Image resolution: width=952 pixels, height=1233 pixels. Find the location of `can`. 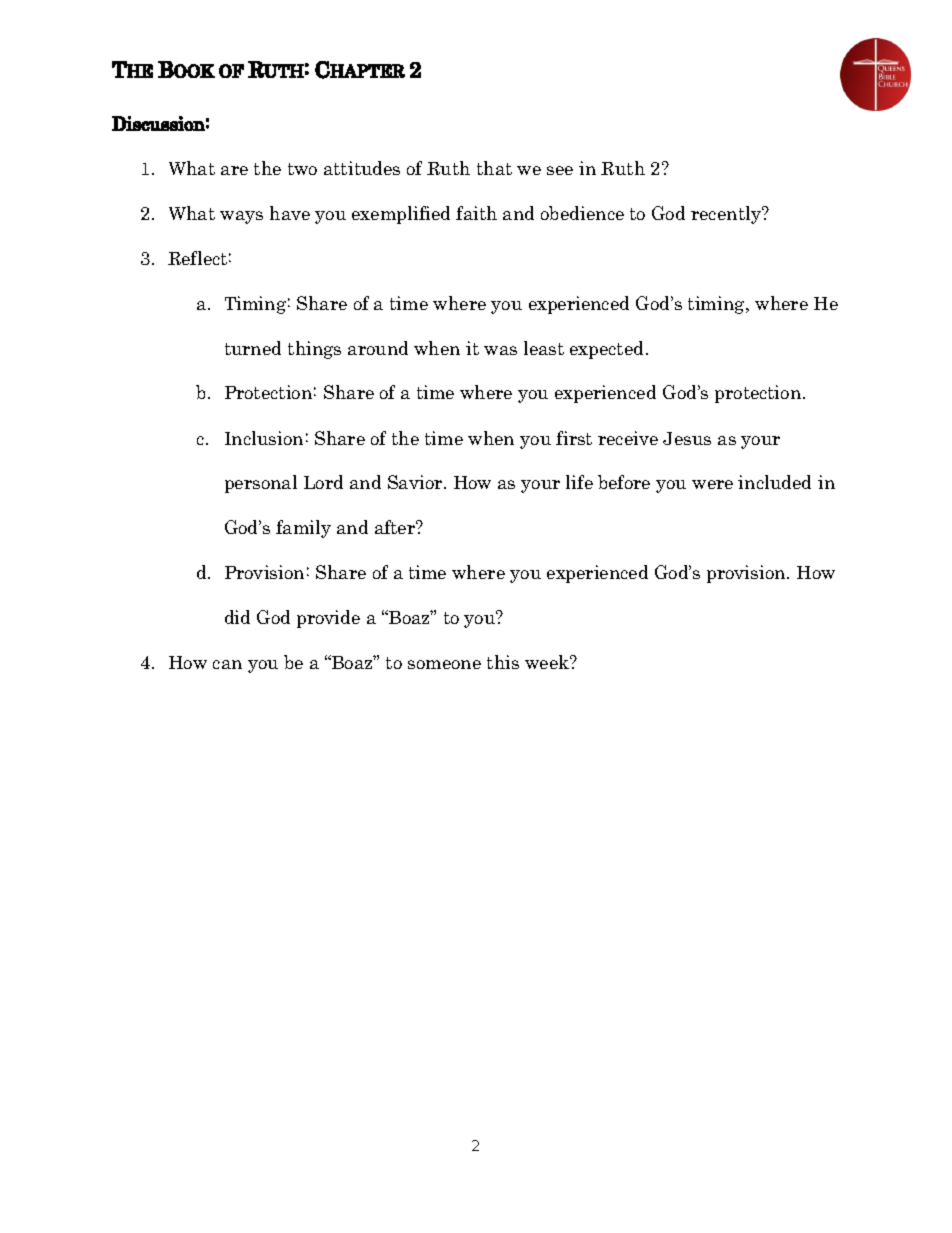

can is located at coordinates (227, 664).
